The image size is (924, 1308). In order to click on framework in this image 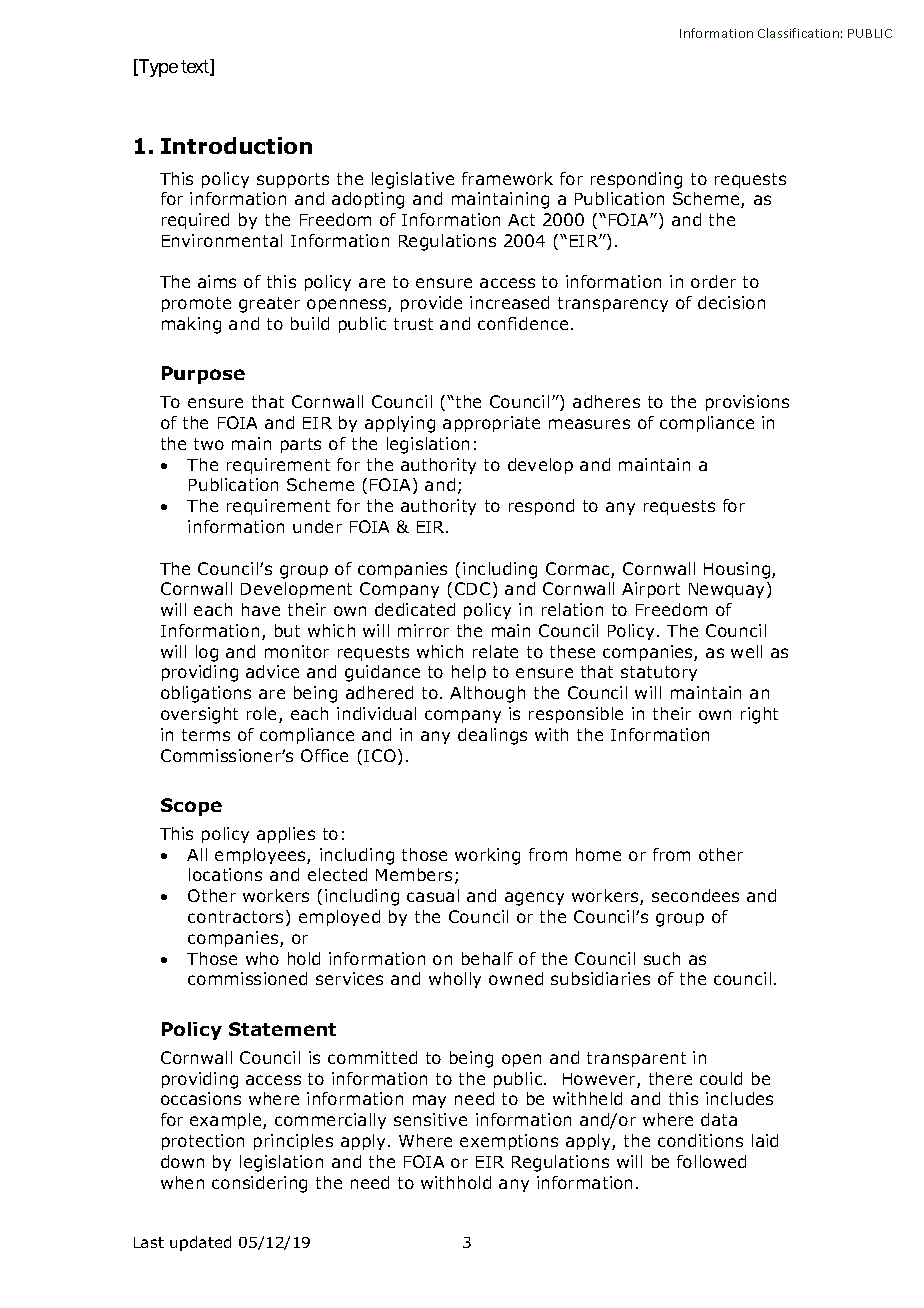, I will do `click(507, 178)`.
